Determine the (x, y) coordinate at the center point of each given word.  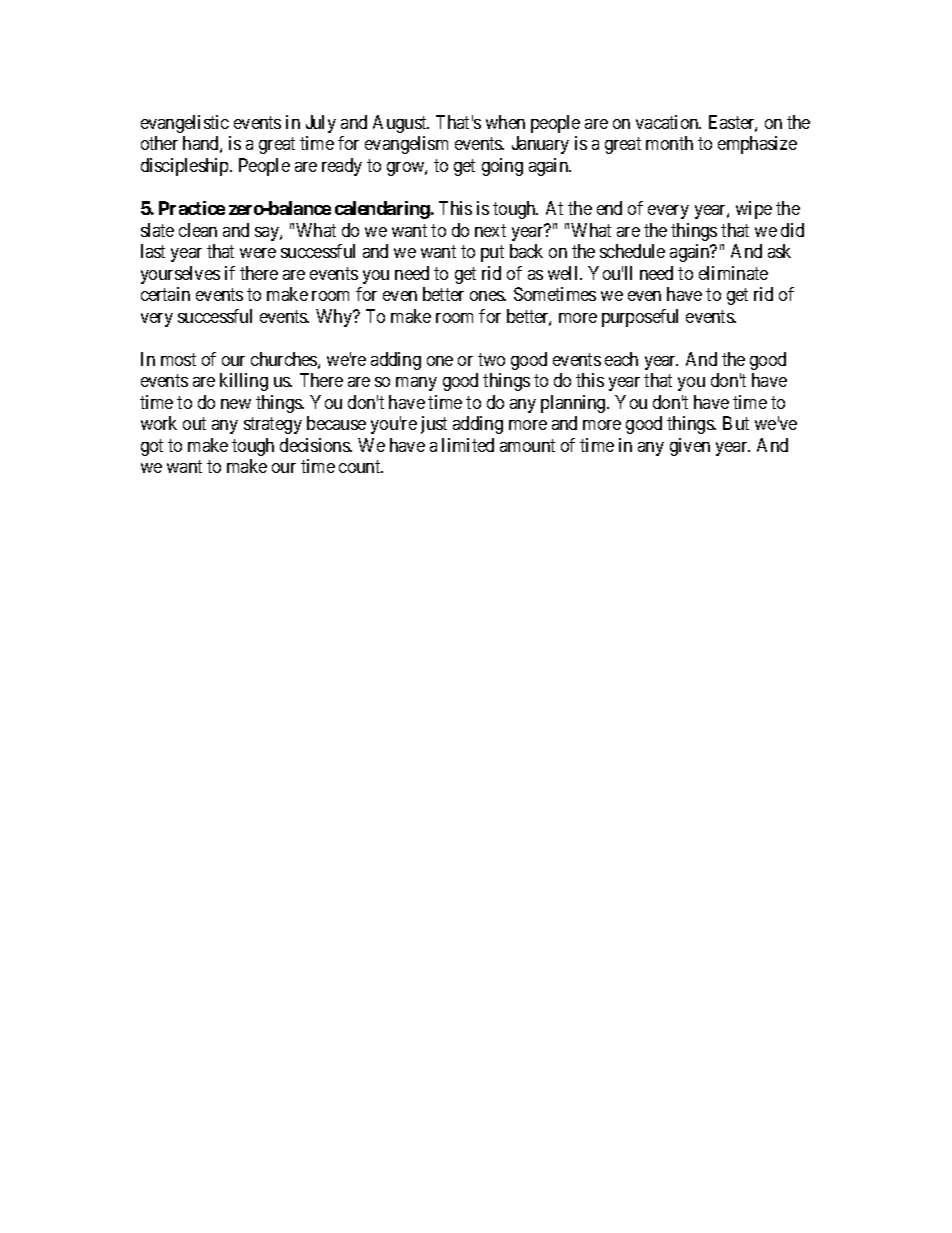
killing (244, 382)
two (491, 359)
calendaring (382, 210)
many (416, 384)
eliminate (733, 273)
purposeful (640, 318)
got (152, 447)
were (258, 253)
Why (335, 318)
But (736, 423)
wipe (754, 210)
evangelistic (185, 124)
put (492, 253)
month (669, 143)
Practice (192, 208)
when (505, 122)
